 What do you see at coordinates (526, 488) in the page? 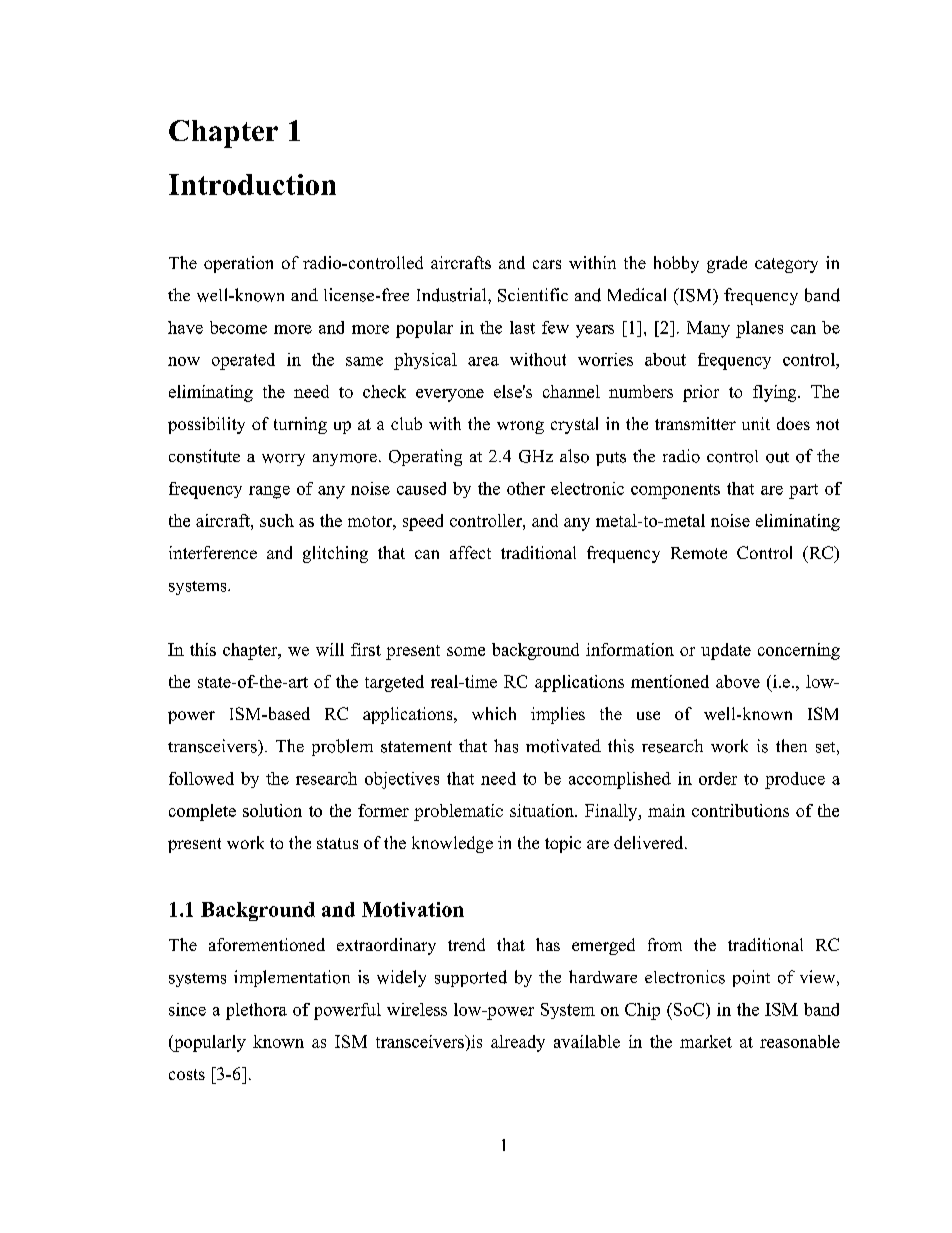
I see `other` at bounding box center [526, 488].
